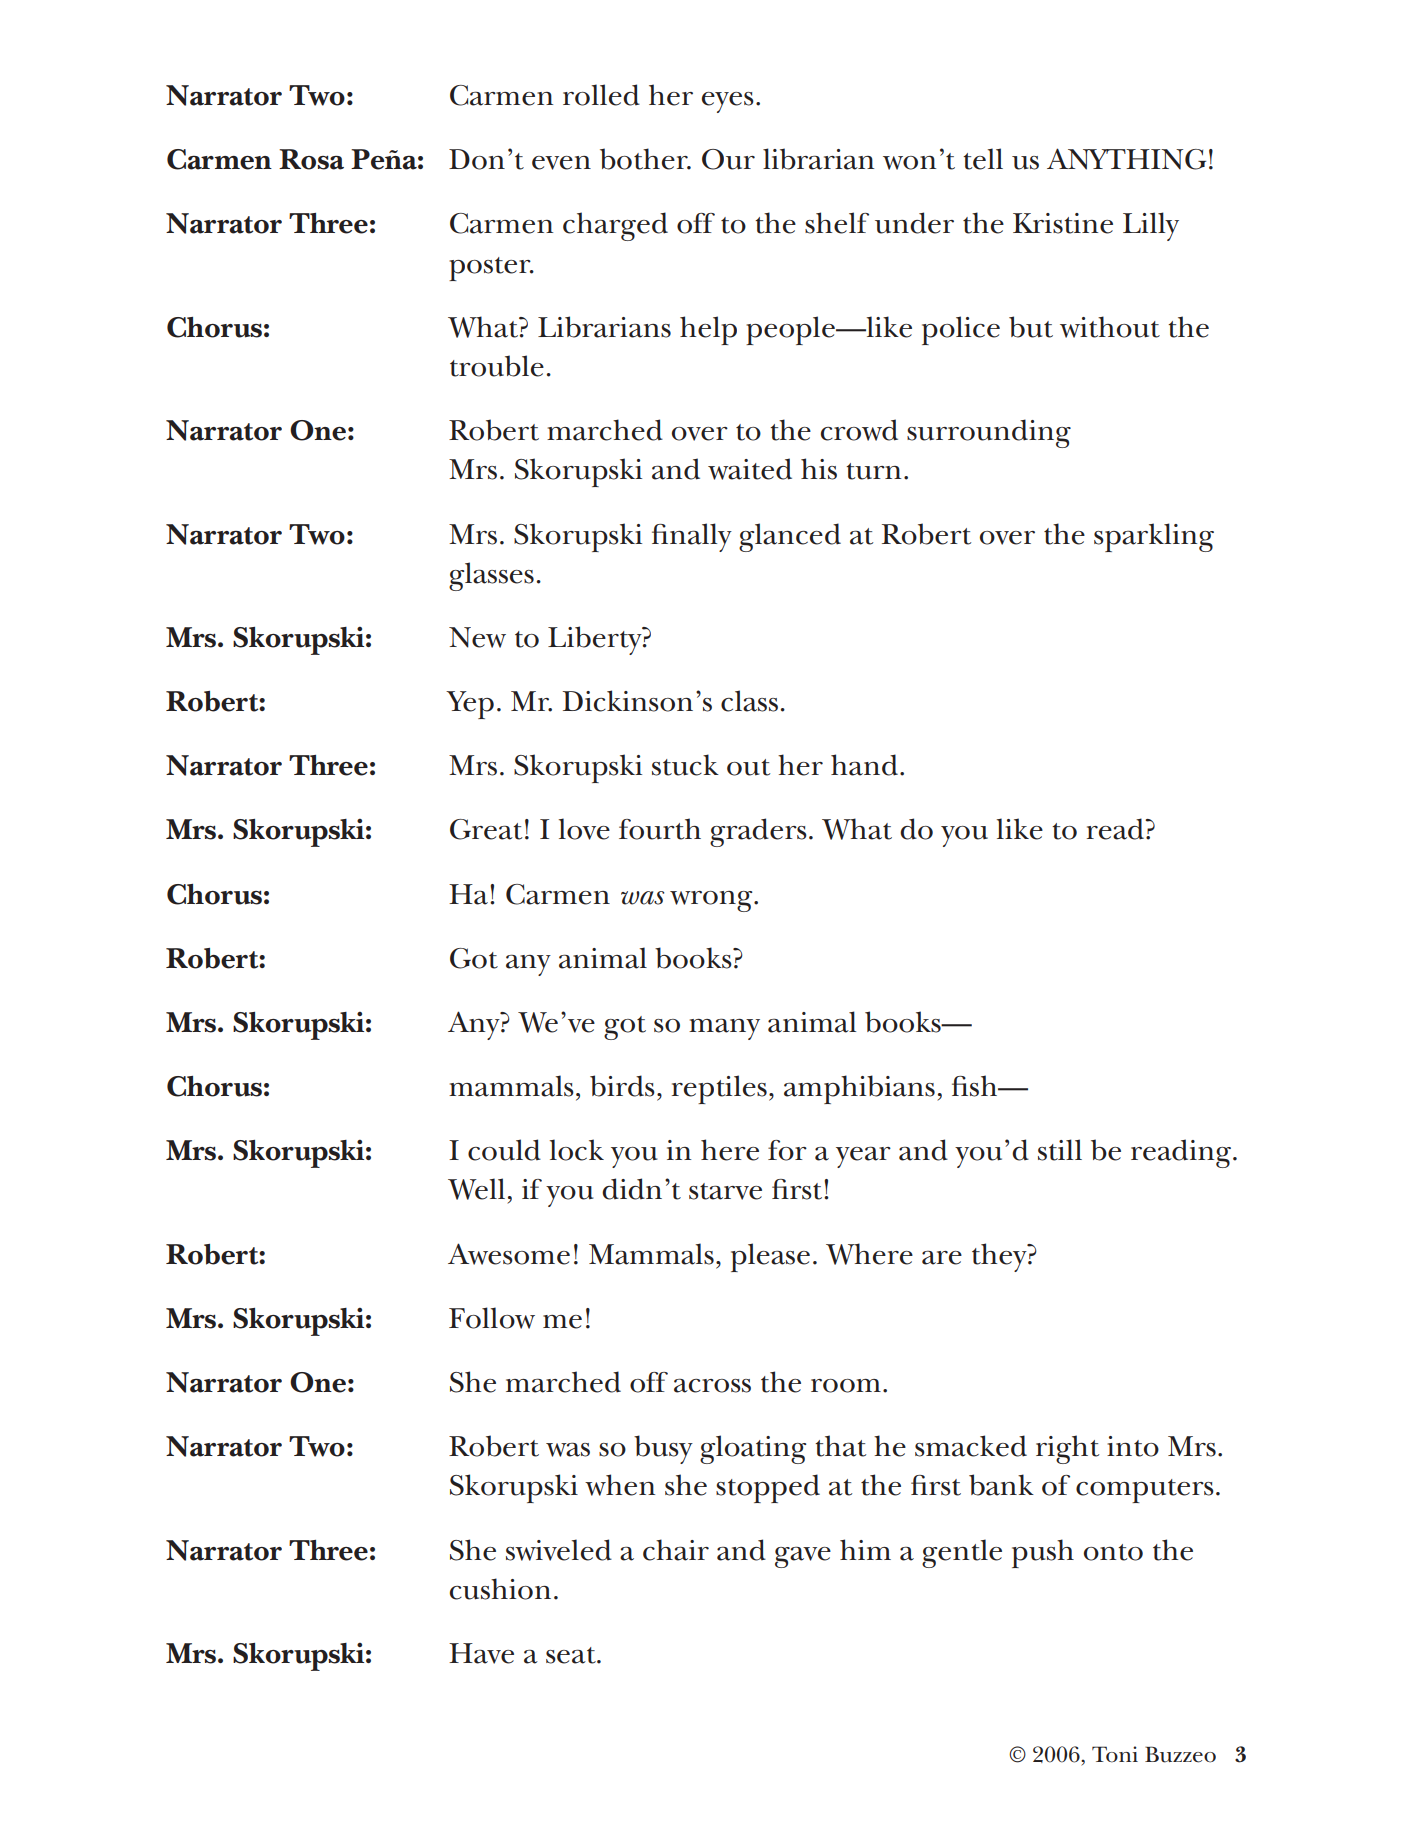  What do you see at coordinates (481, 1653) in the screenshot?
I see `Have` at bounding box center [481, 1653].
